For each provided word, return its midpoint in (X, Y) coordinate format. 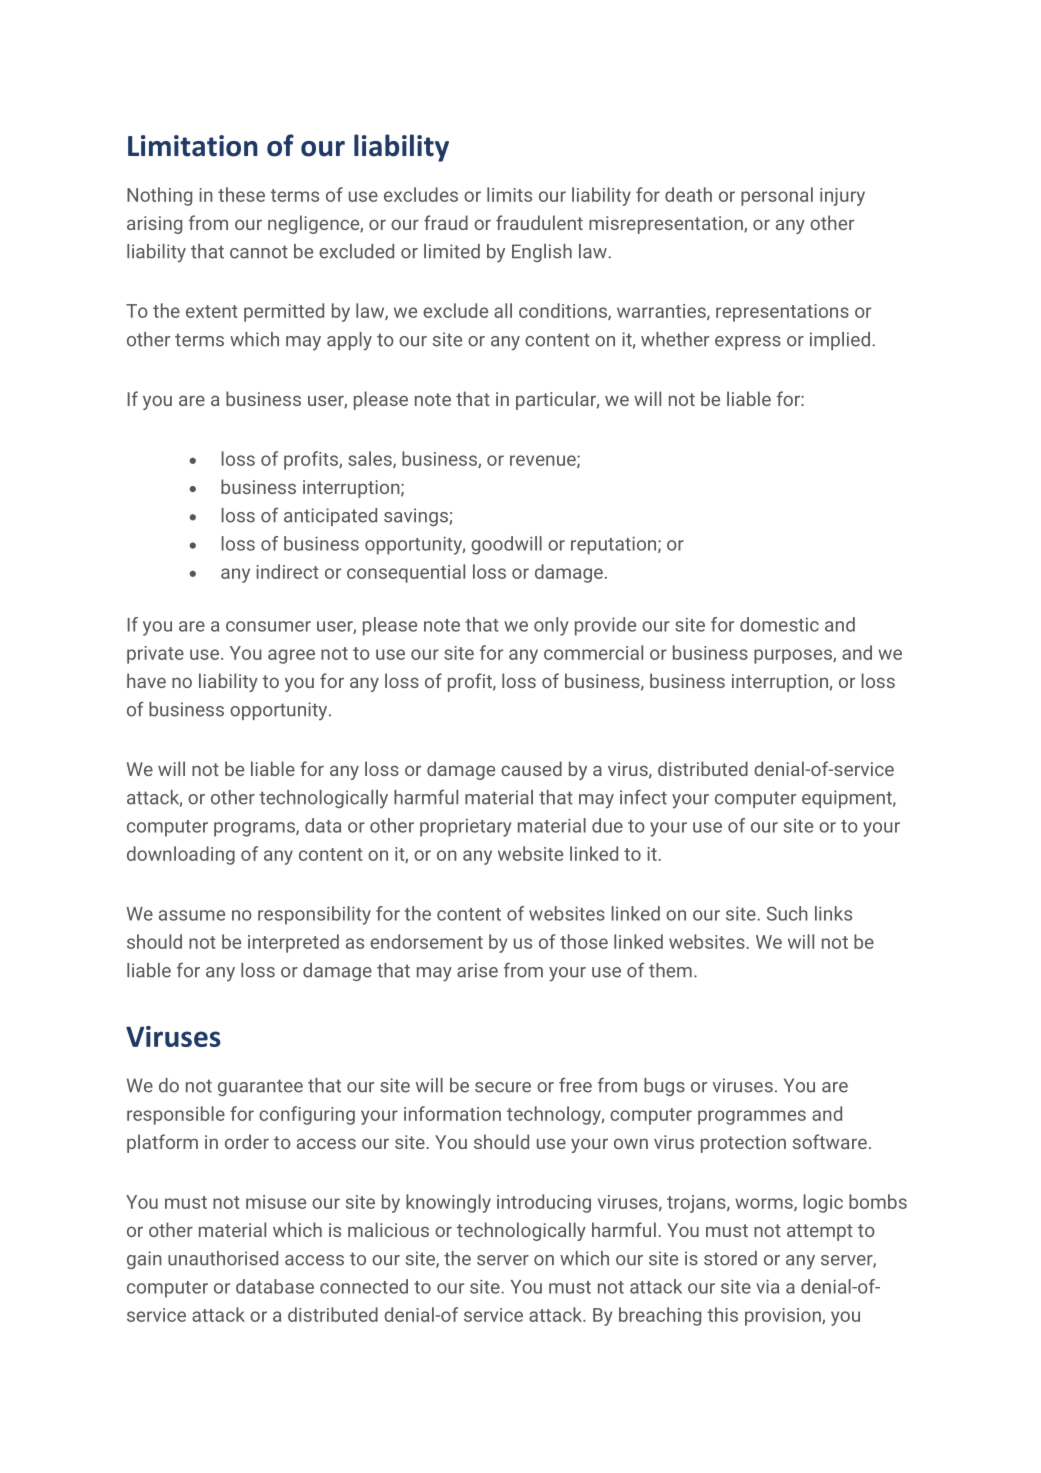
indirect (288, 571)
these (241, 194)
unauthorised (223, 1258)
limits (509, 194)
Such (787, 913)
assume (192, 915)
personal (777, 196)
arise (477, 970)
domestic (779, 624)
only (551, 626)
